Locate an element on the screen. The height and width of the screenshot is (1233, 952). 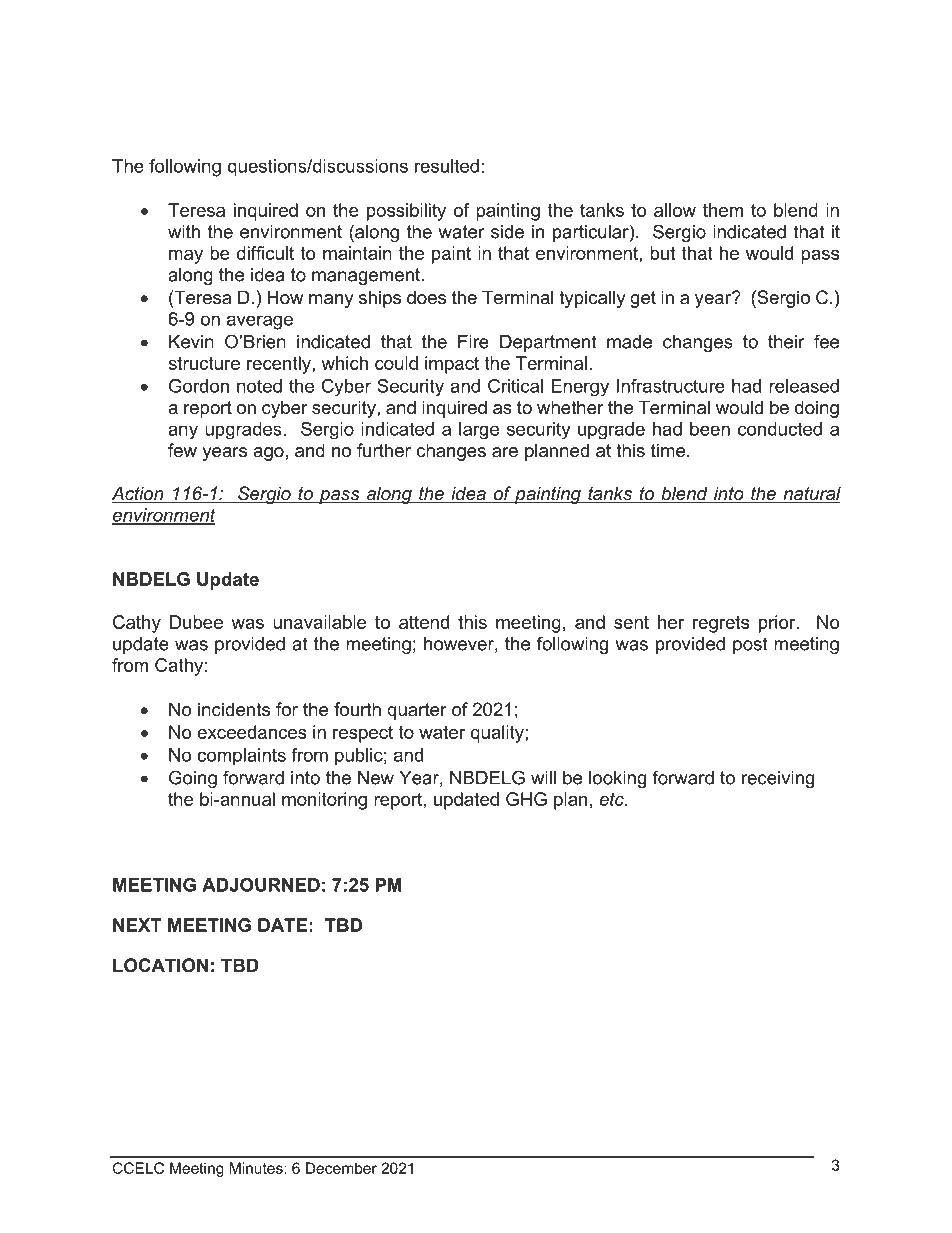
LOCATION is located at coordinates (160, 965).
